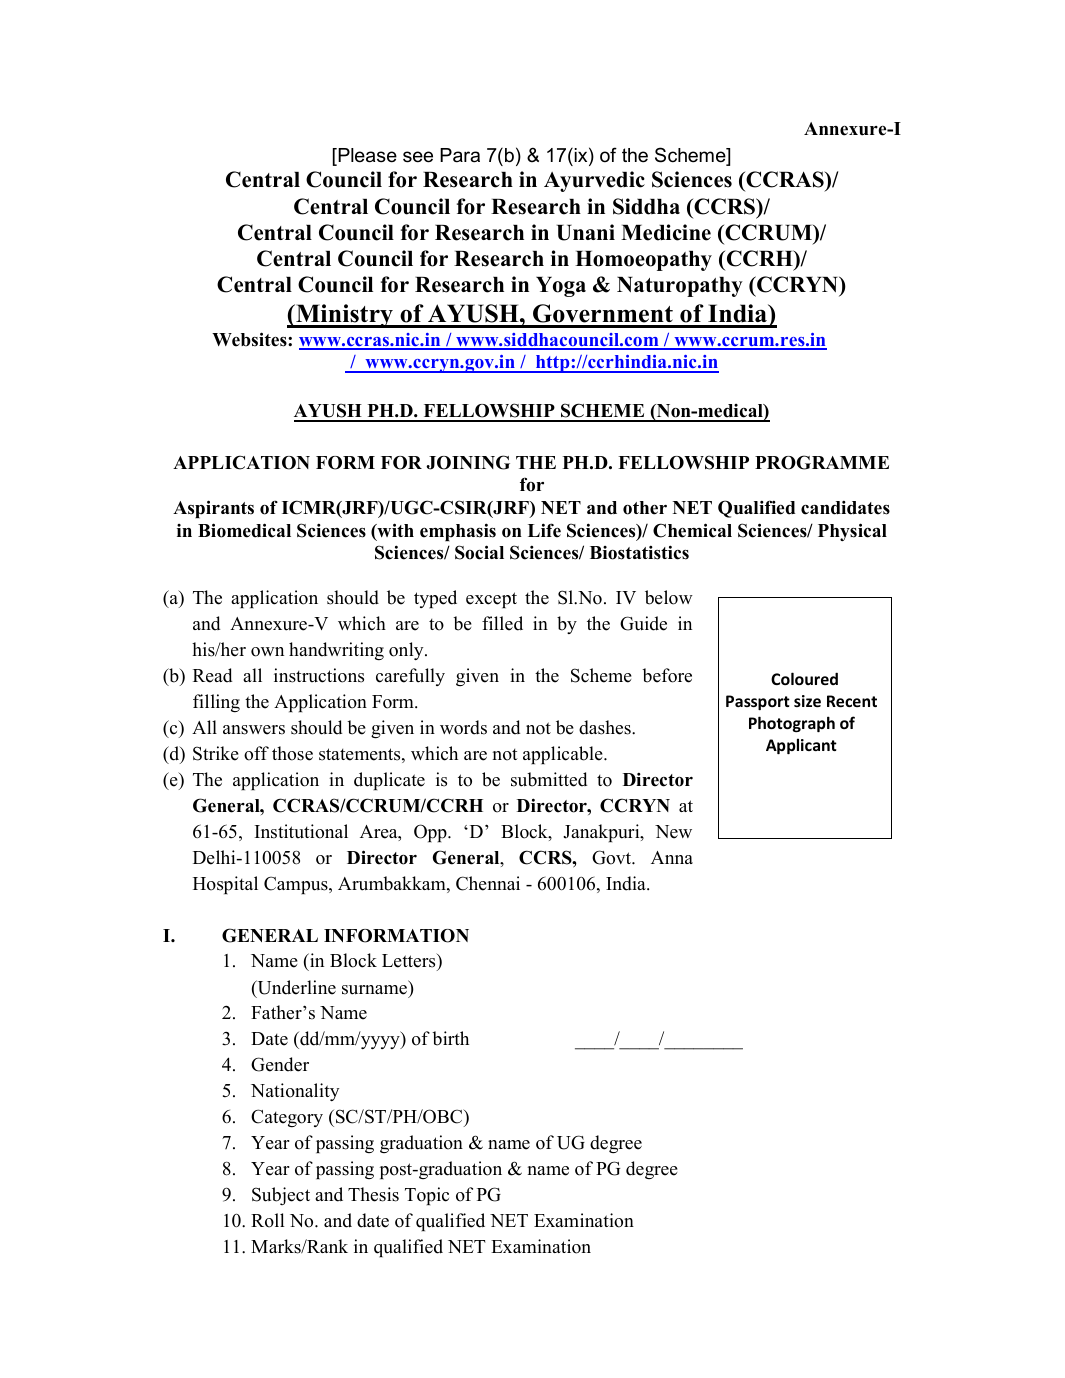 This page has height=1378, width=1065. Describe the element at coordinates (672, 857) in the page. I see `Anna` at that location.
